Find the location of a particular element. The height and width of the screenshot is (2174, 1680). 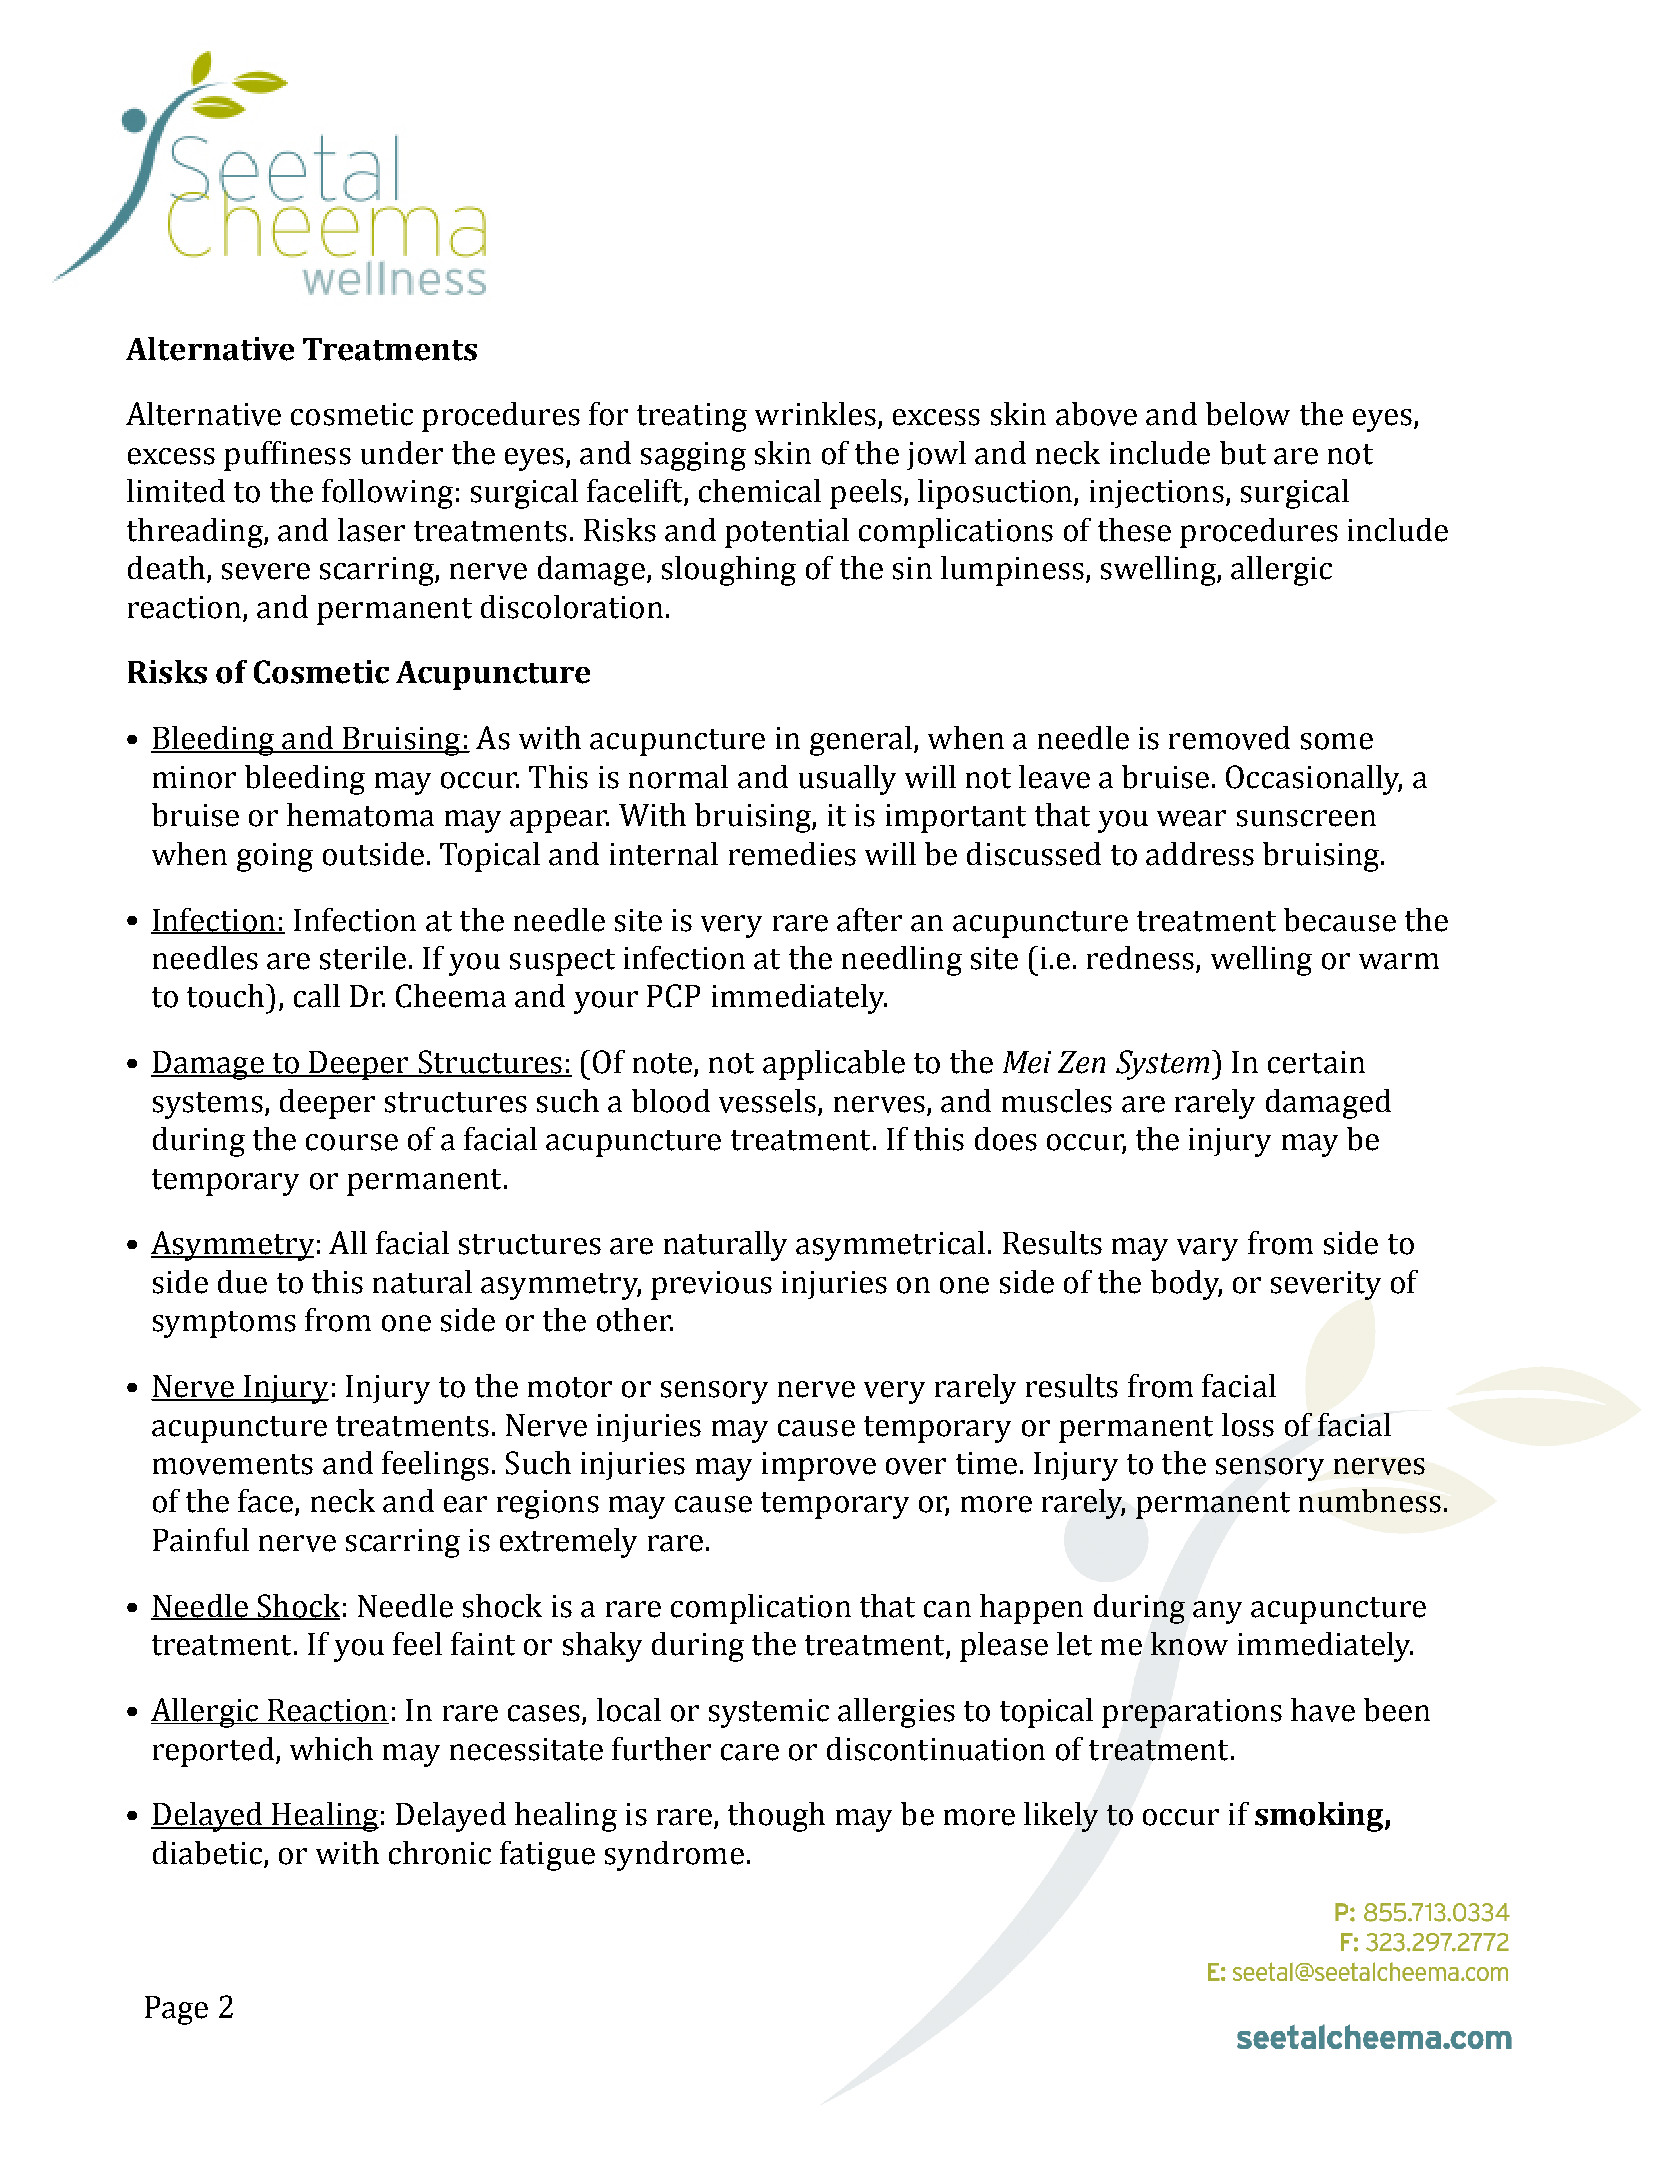

vary is located at coordinates (1207, 1249).
